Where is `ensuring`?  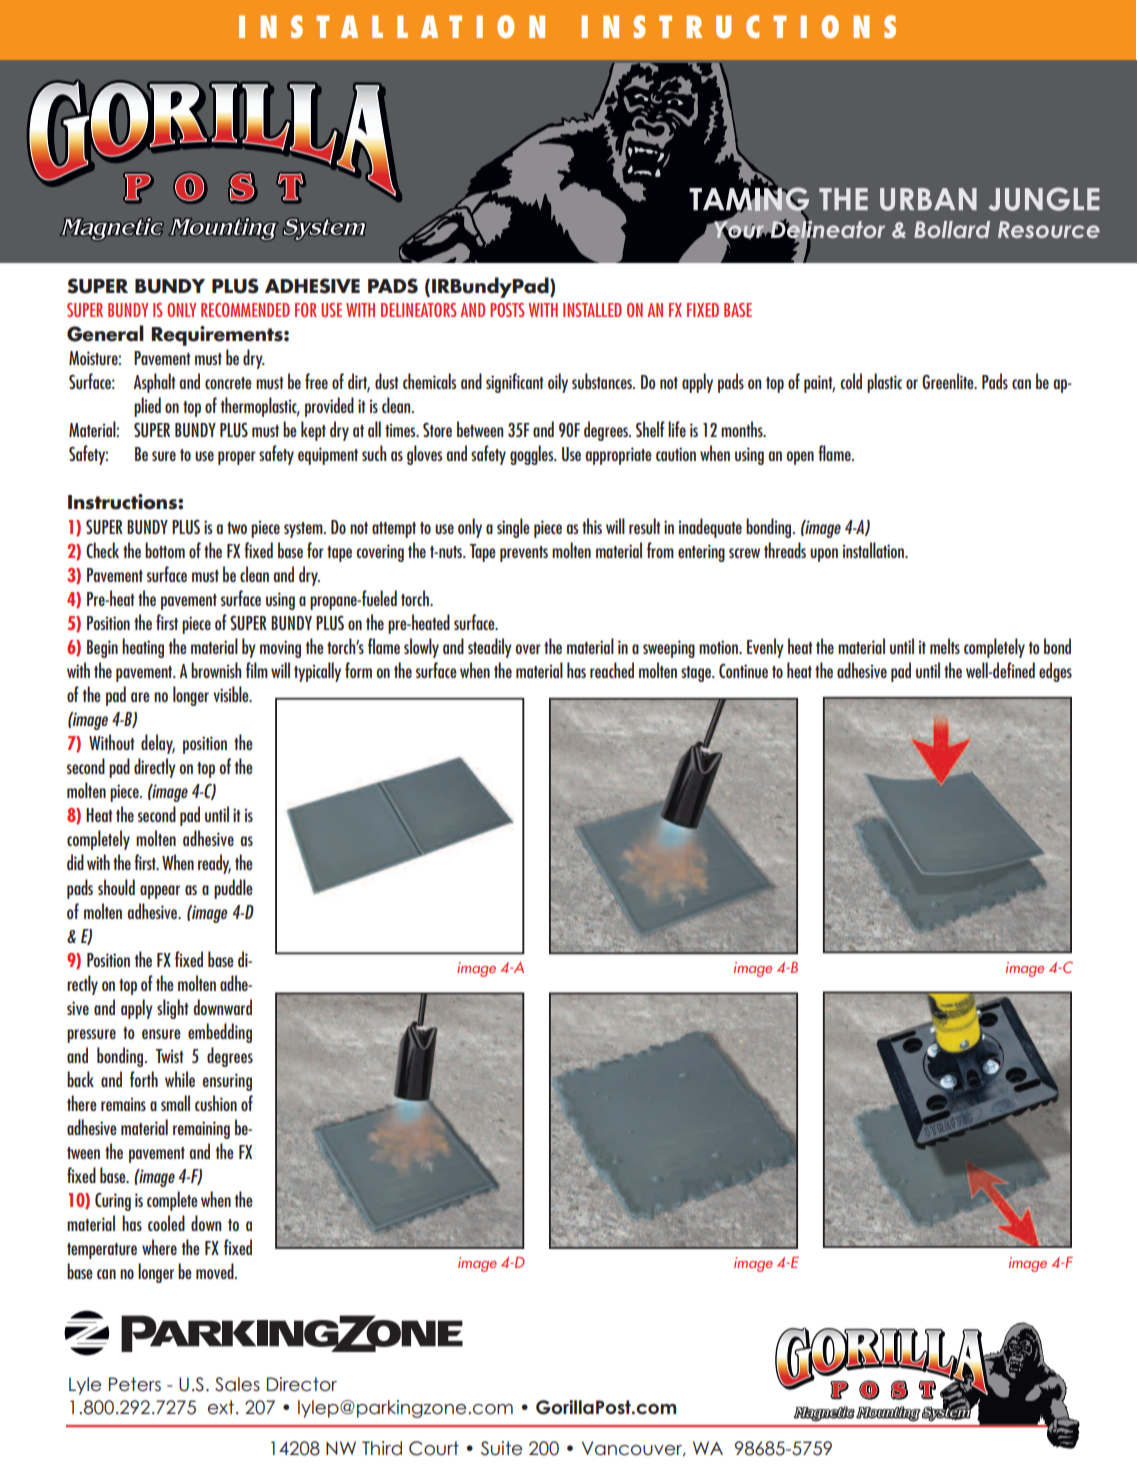 ensuring is located at coordinates (227, 1082).
